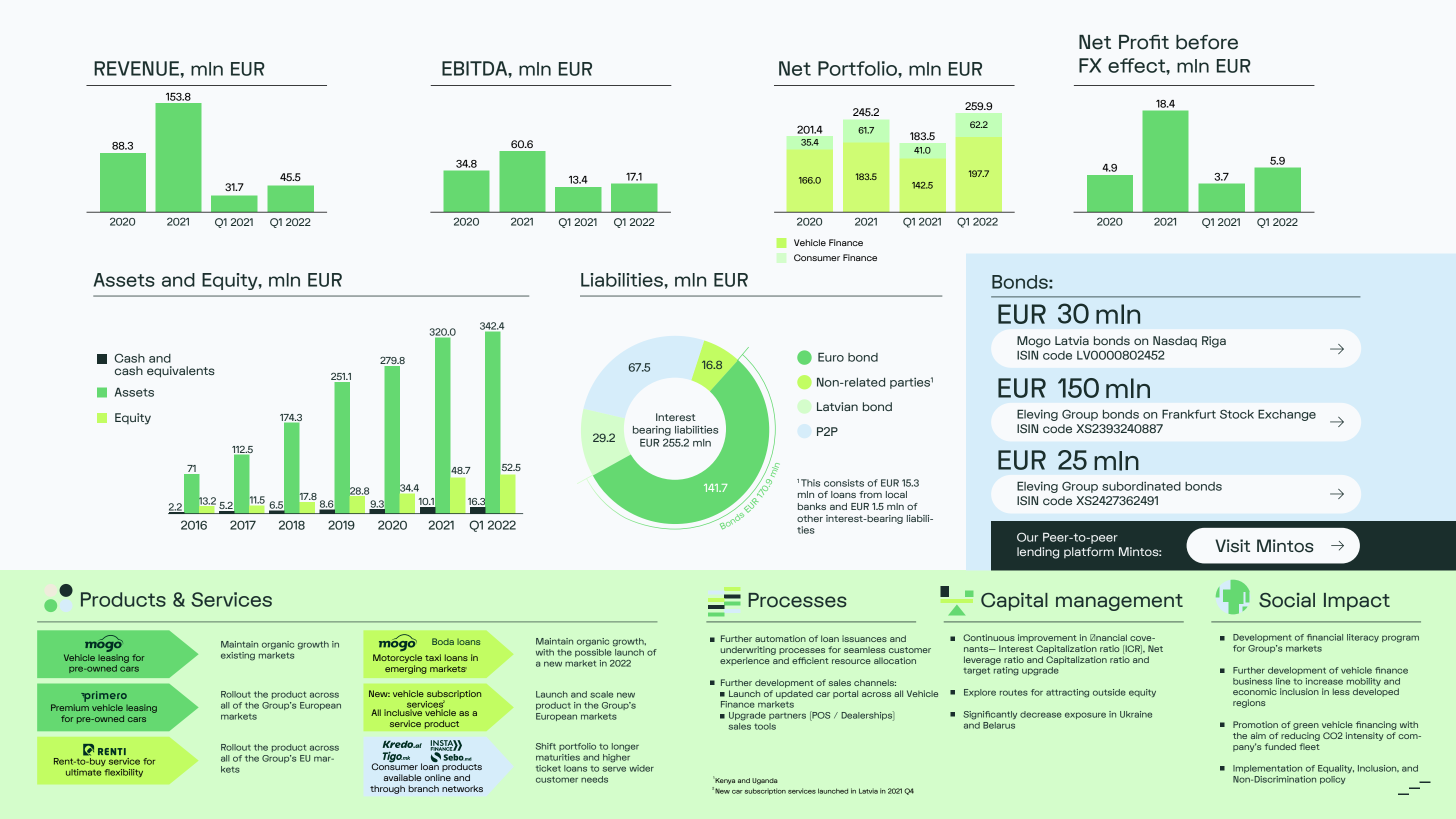 The image size is (1456, 819). What do you see at coordinates (765, 781) in the screenshot?
I see `Uganda` at bounding box center [765, 781].
